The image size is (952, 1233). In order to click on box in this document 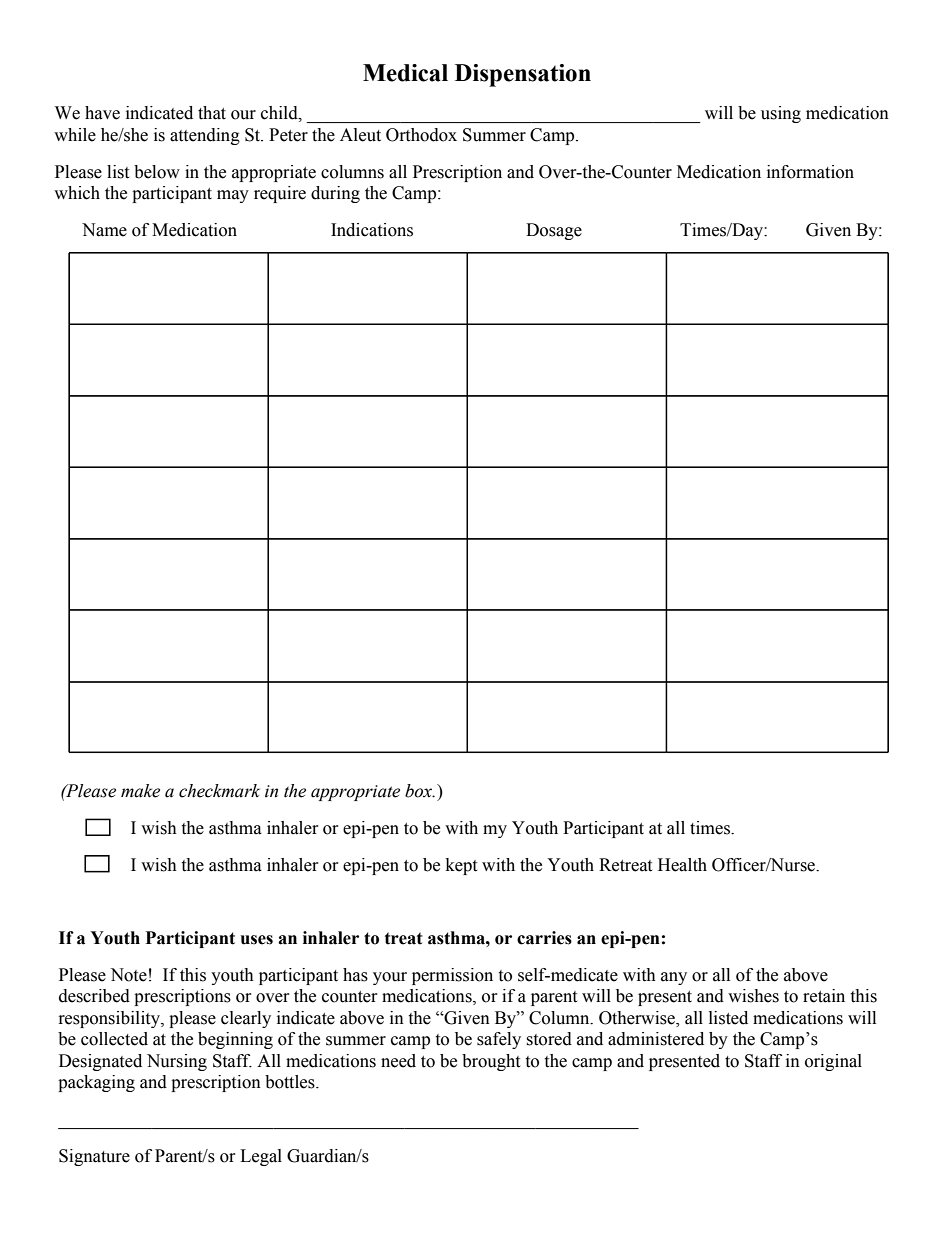, I will do `click(420, 791)`.
